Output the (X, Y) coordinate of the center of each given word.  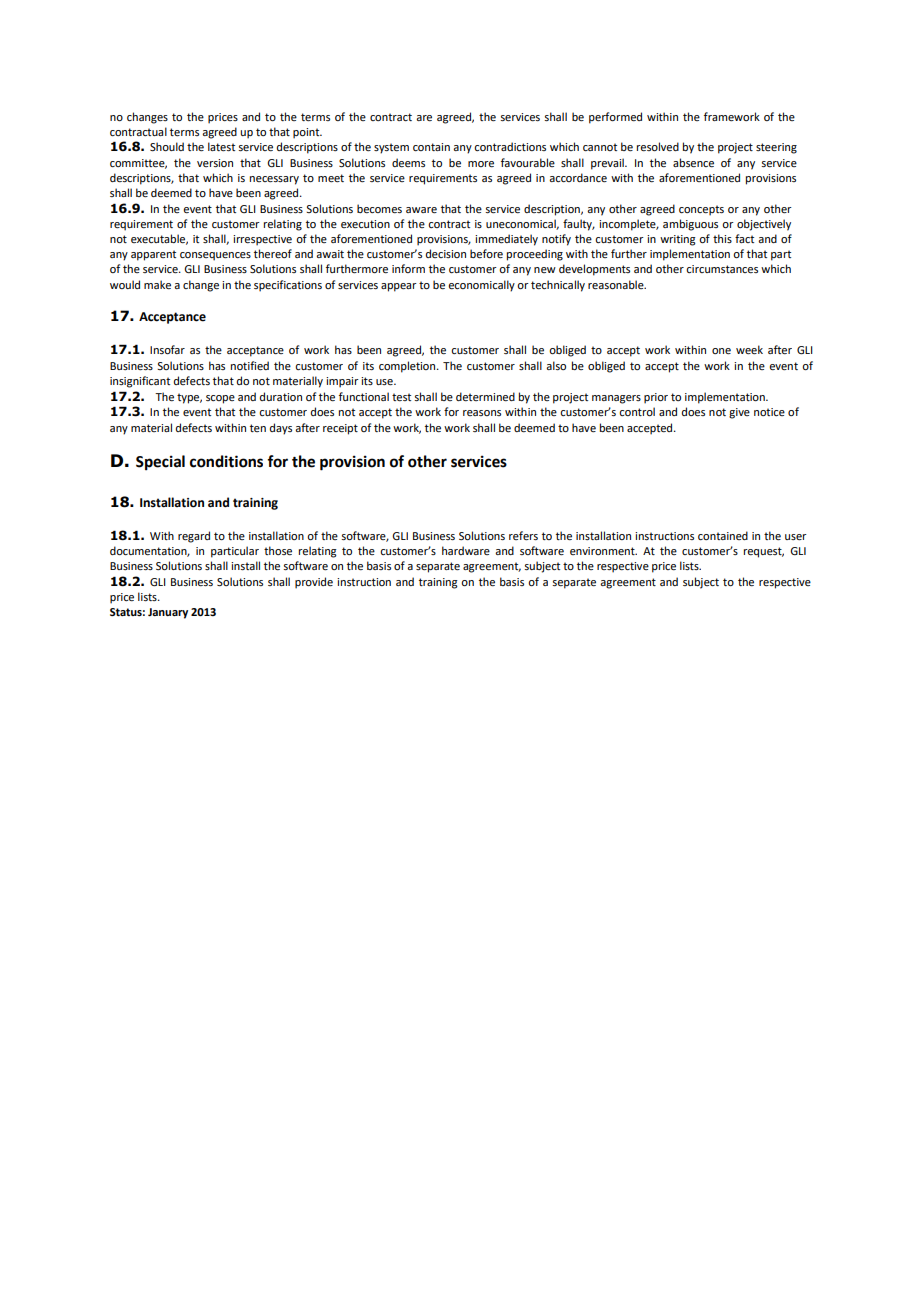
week (749, 349)
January (168, 613)
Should (167, 146)
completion (408, 367)
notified (250, 365)
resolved (658, 146)
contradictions (510, 146)
